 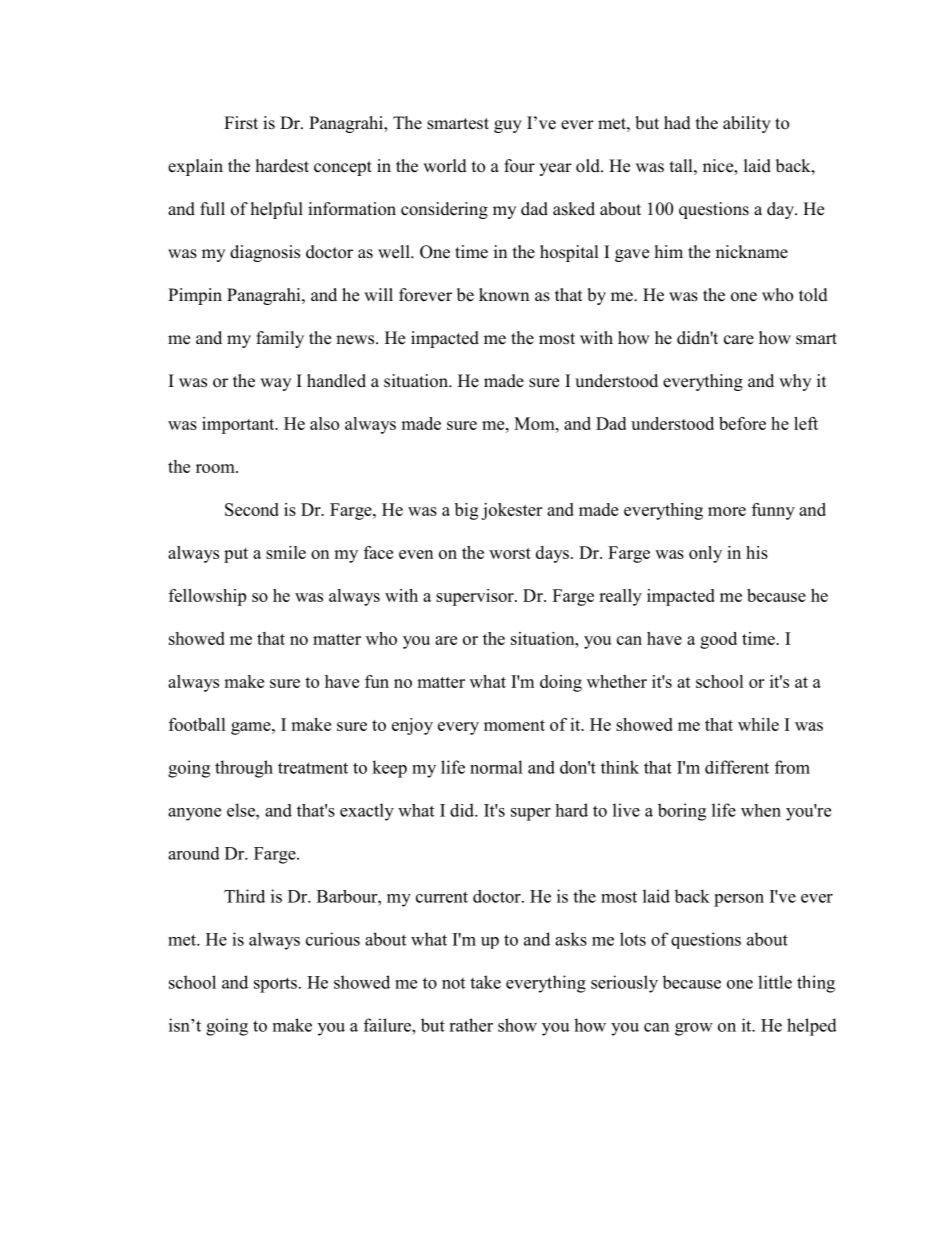 I want to click on take, so click(x=485, y=982).
